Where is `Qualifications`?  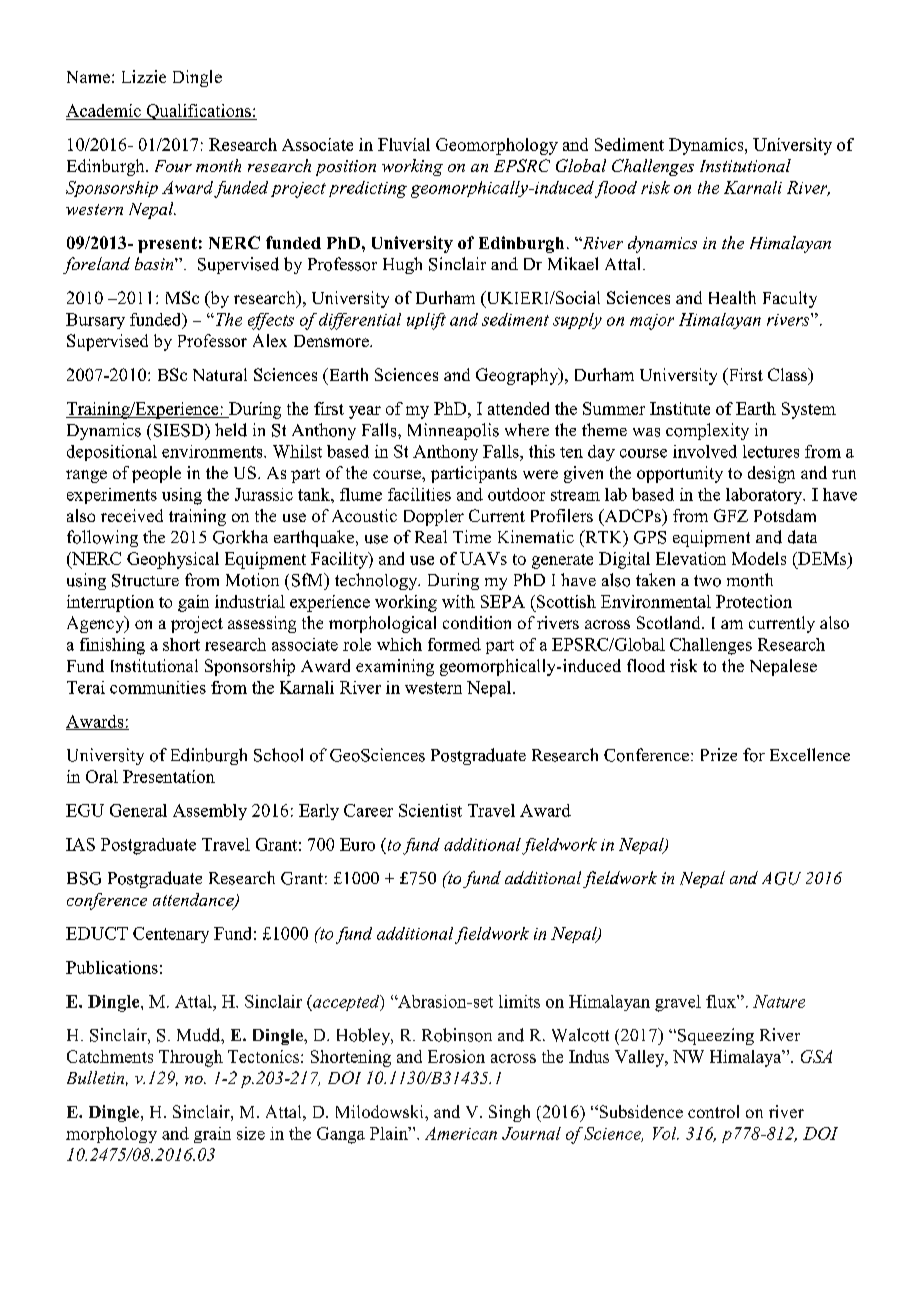 Qualifications is located at coordinates (198, 112).
